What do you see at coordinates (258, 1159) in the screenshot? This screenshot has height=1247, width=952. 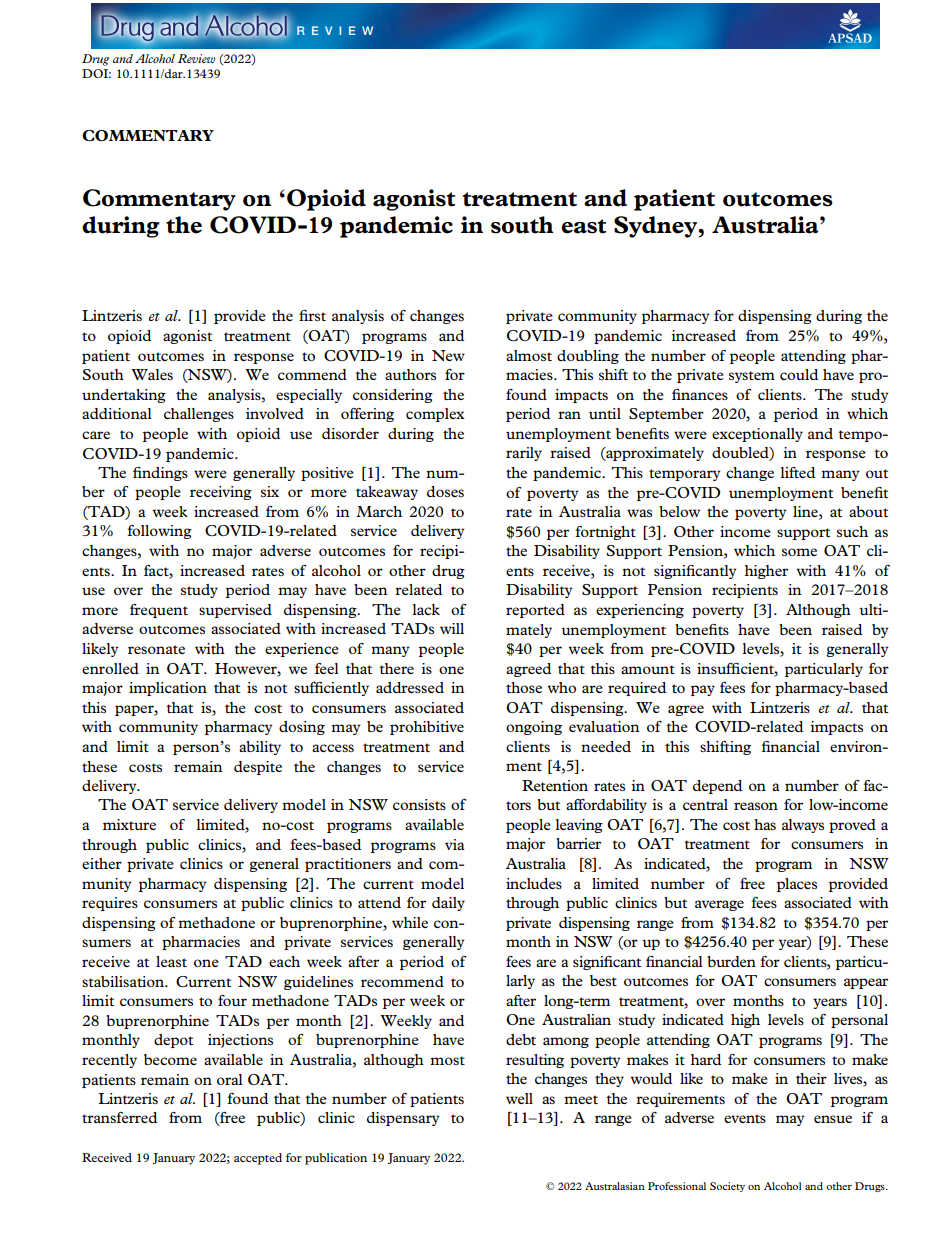 I see `accepted` at bounding box center [258, 1159].
